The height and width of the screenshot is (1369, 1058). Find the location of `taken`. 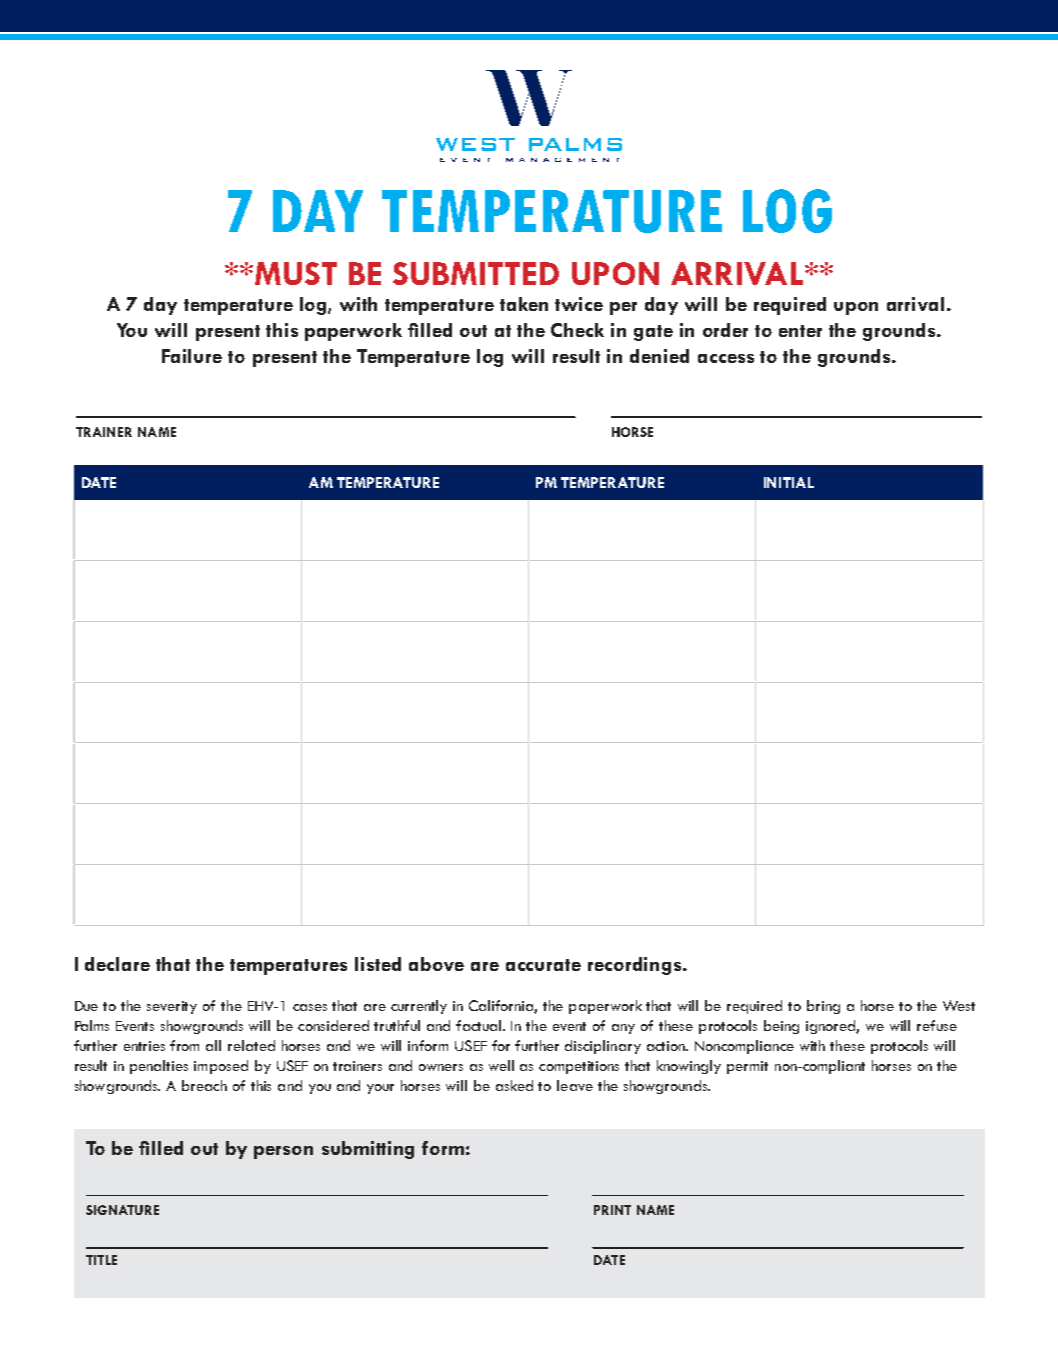

taken is located at coordinates (524, 304).
